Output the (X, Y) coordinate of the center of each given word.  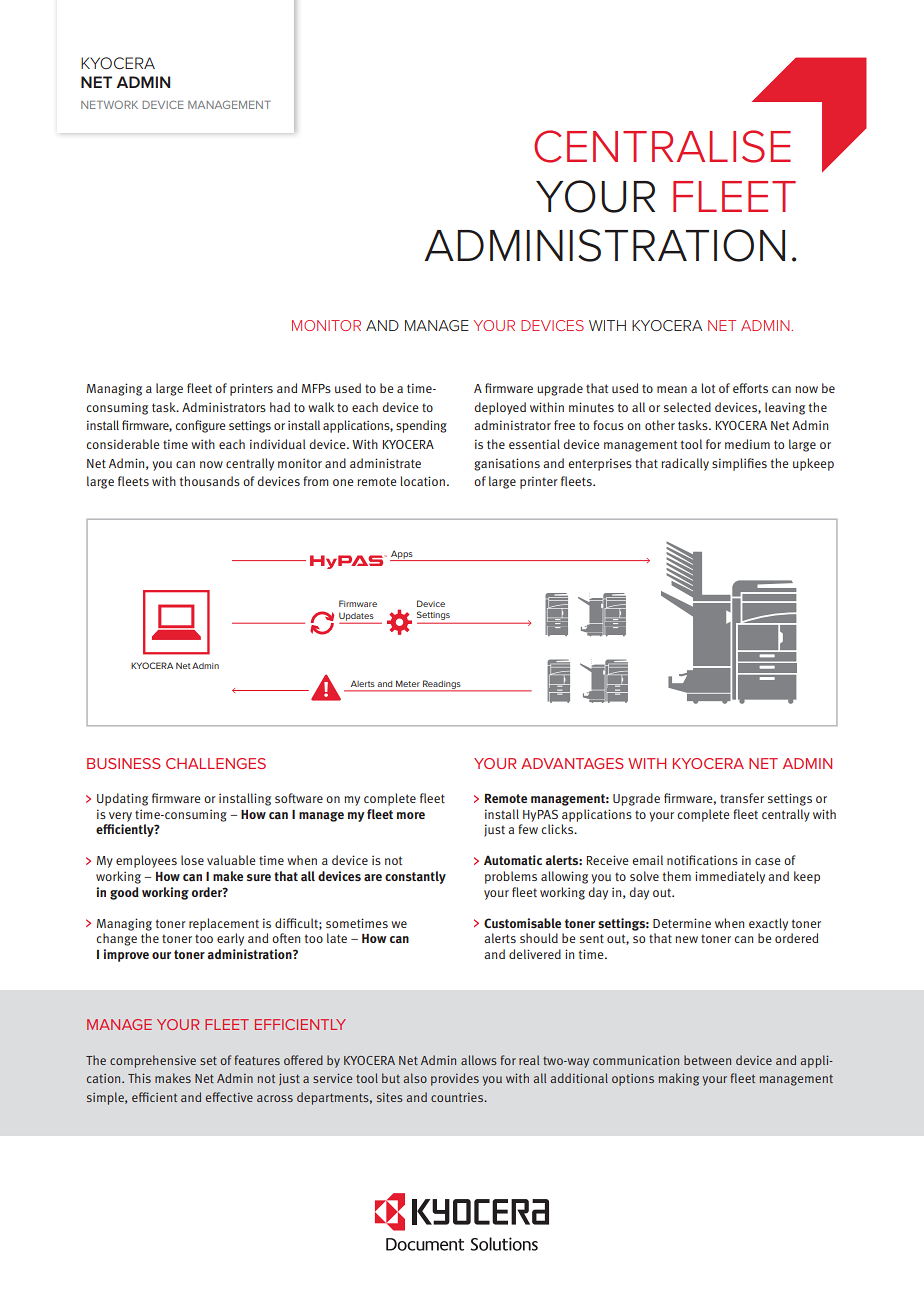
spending (421, 426)
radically (685, 464)
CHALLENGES (216, 763)
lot (708, 388)
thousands (210, 481)
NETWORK (109, 104)
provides (455, 1079)
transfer (742, 798)
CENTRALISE (662, 146)
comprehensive (153, 1061)
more (411, 815)
